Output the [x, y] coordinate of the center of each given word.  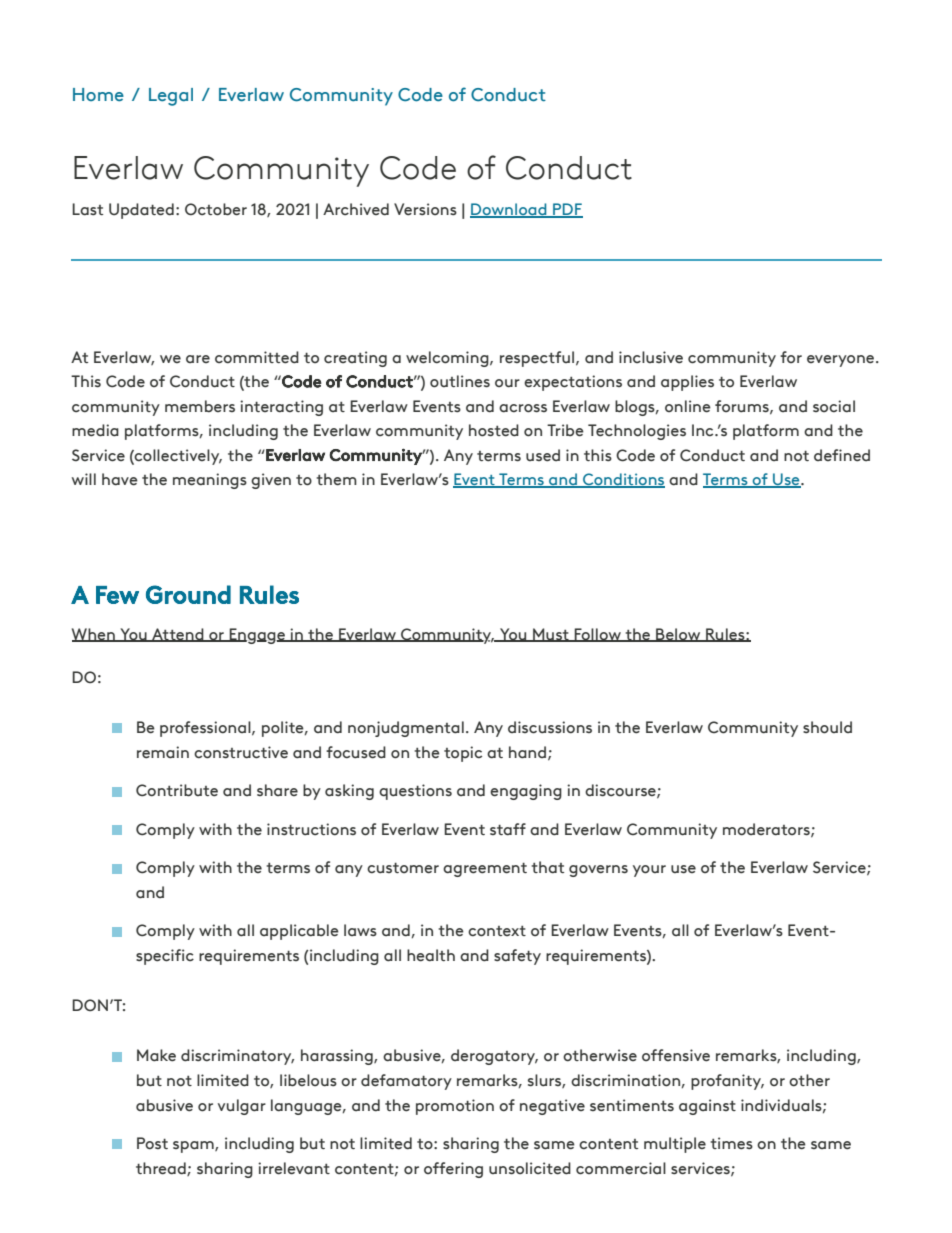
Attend [178, 635]
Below [678, 635]
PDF [567, 210]
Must [551, 635]
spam [194, 1147]
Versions [425, 209]
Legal [171, 97]
